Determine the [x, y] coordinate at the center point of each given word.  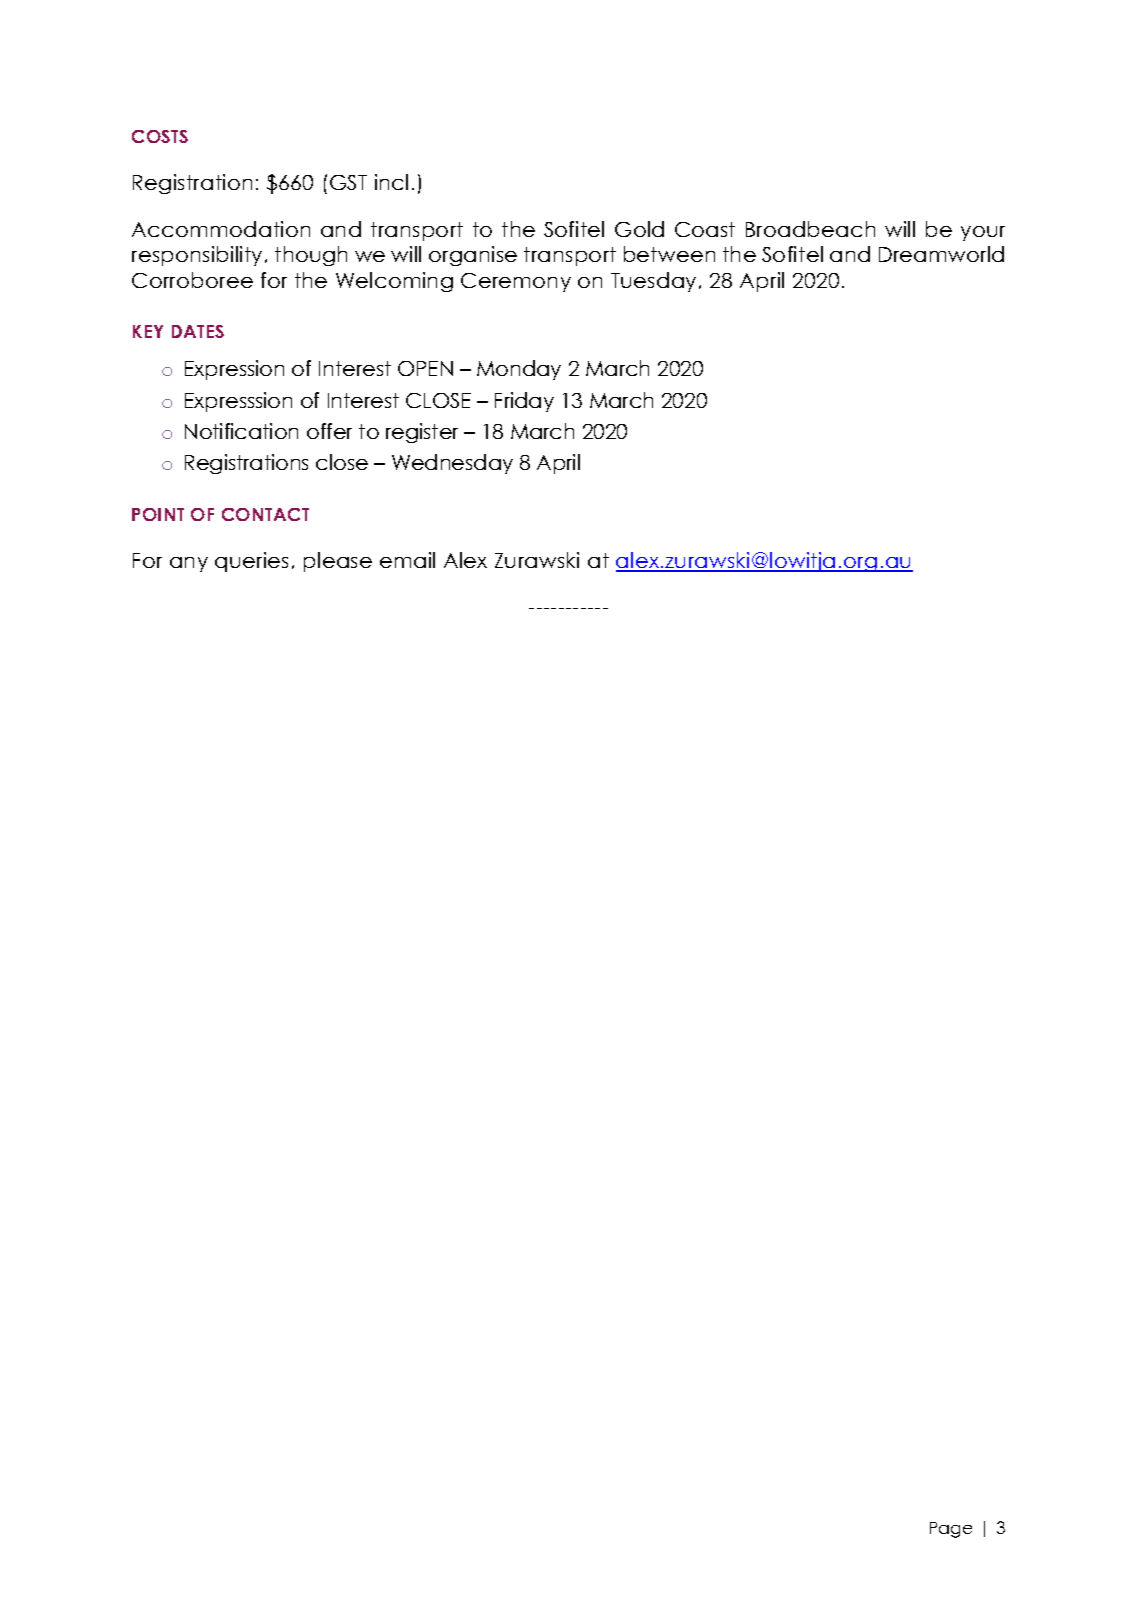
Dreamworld [941, 254]
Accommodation [221, 229]
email [407, 560]
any [189, 564]
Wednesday [452, 464]
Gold [639, 229]
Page [951, 1530]
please [338, 562]
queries [251, 562]
